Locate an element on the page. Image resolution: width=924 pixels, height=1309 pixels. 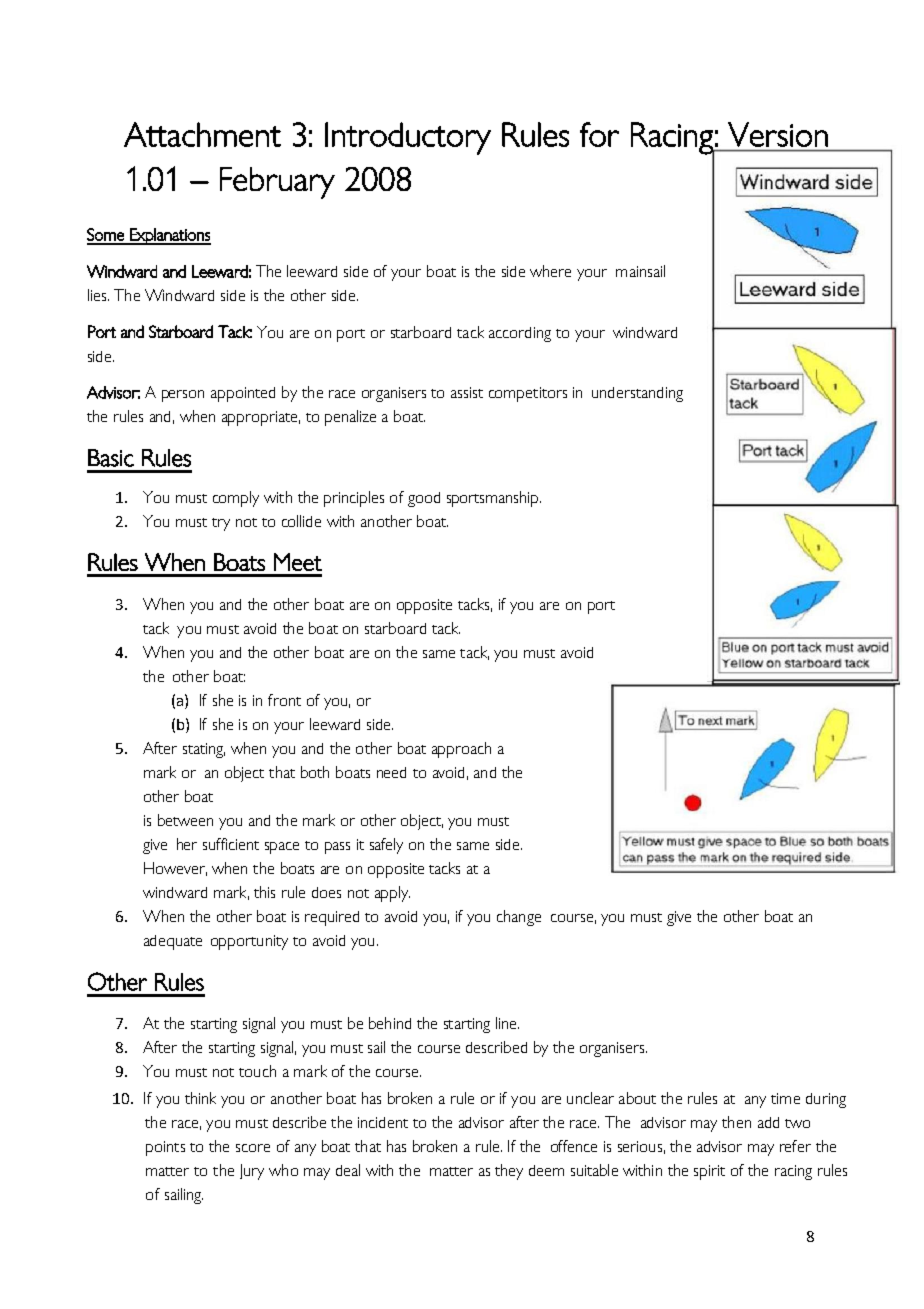
assist is located at coordinates (467, 392).
